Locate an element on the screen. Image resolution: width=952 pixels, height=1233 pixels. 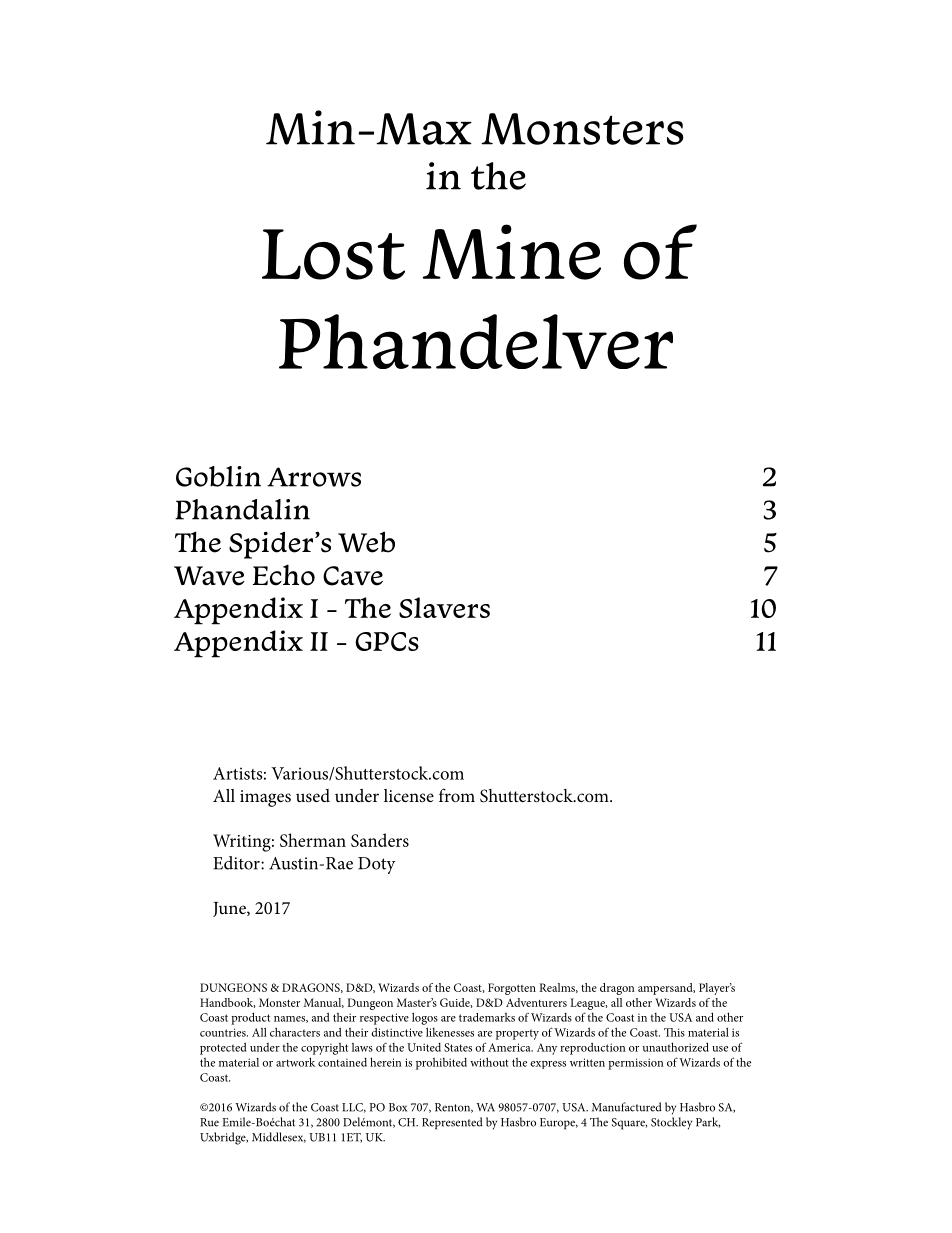
from is located at coordinates (457, 795).
